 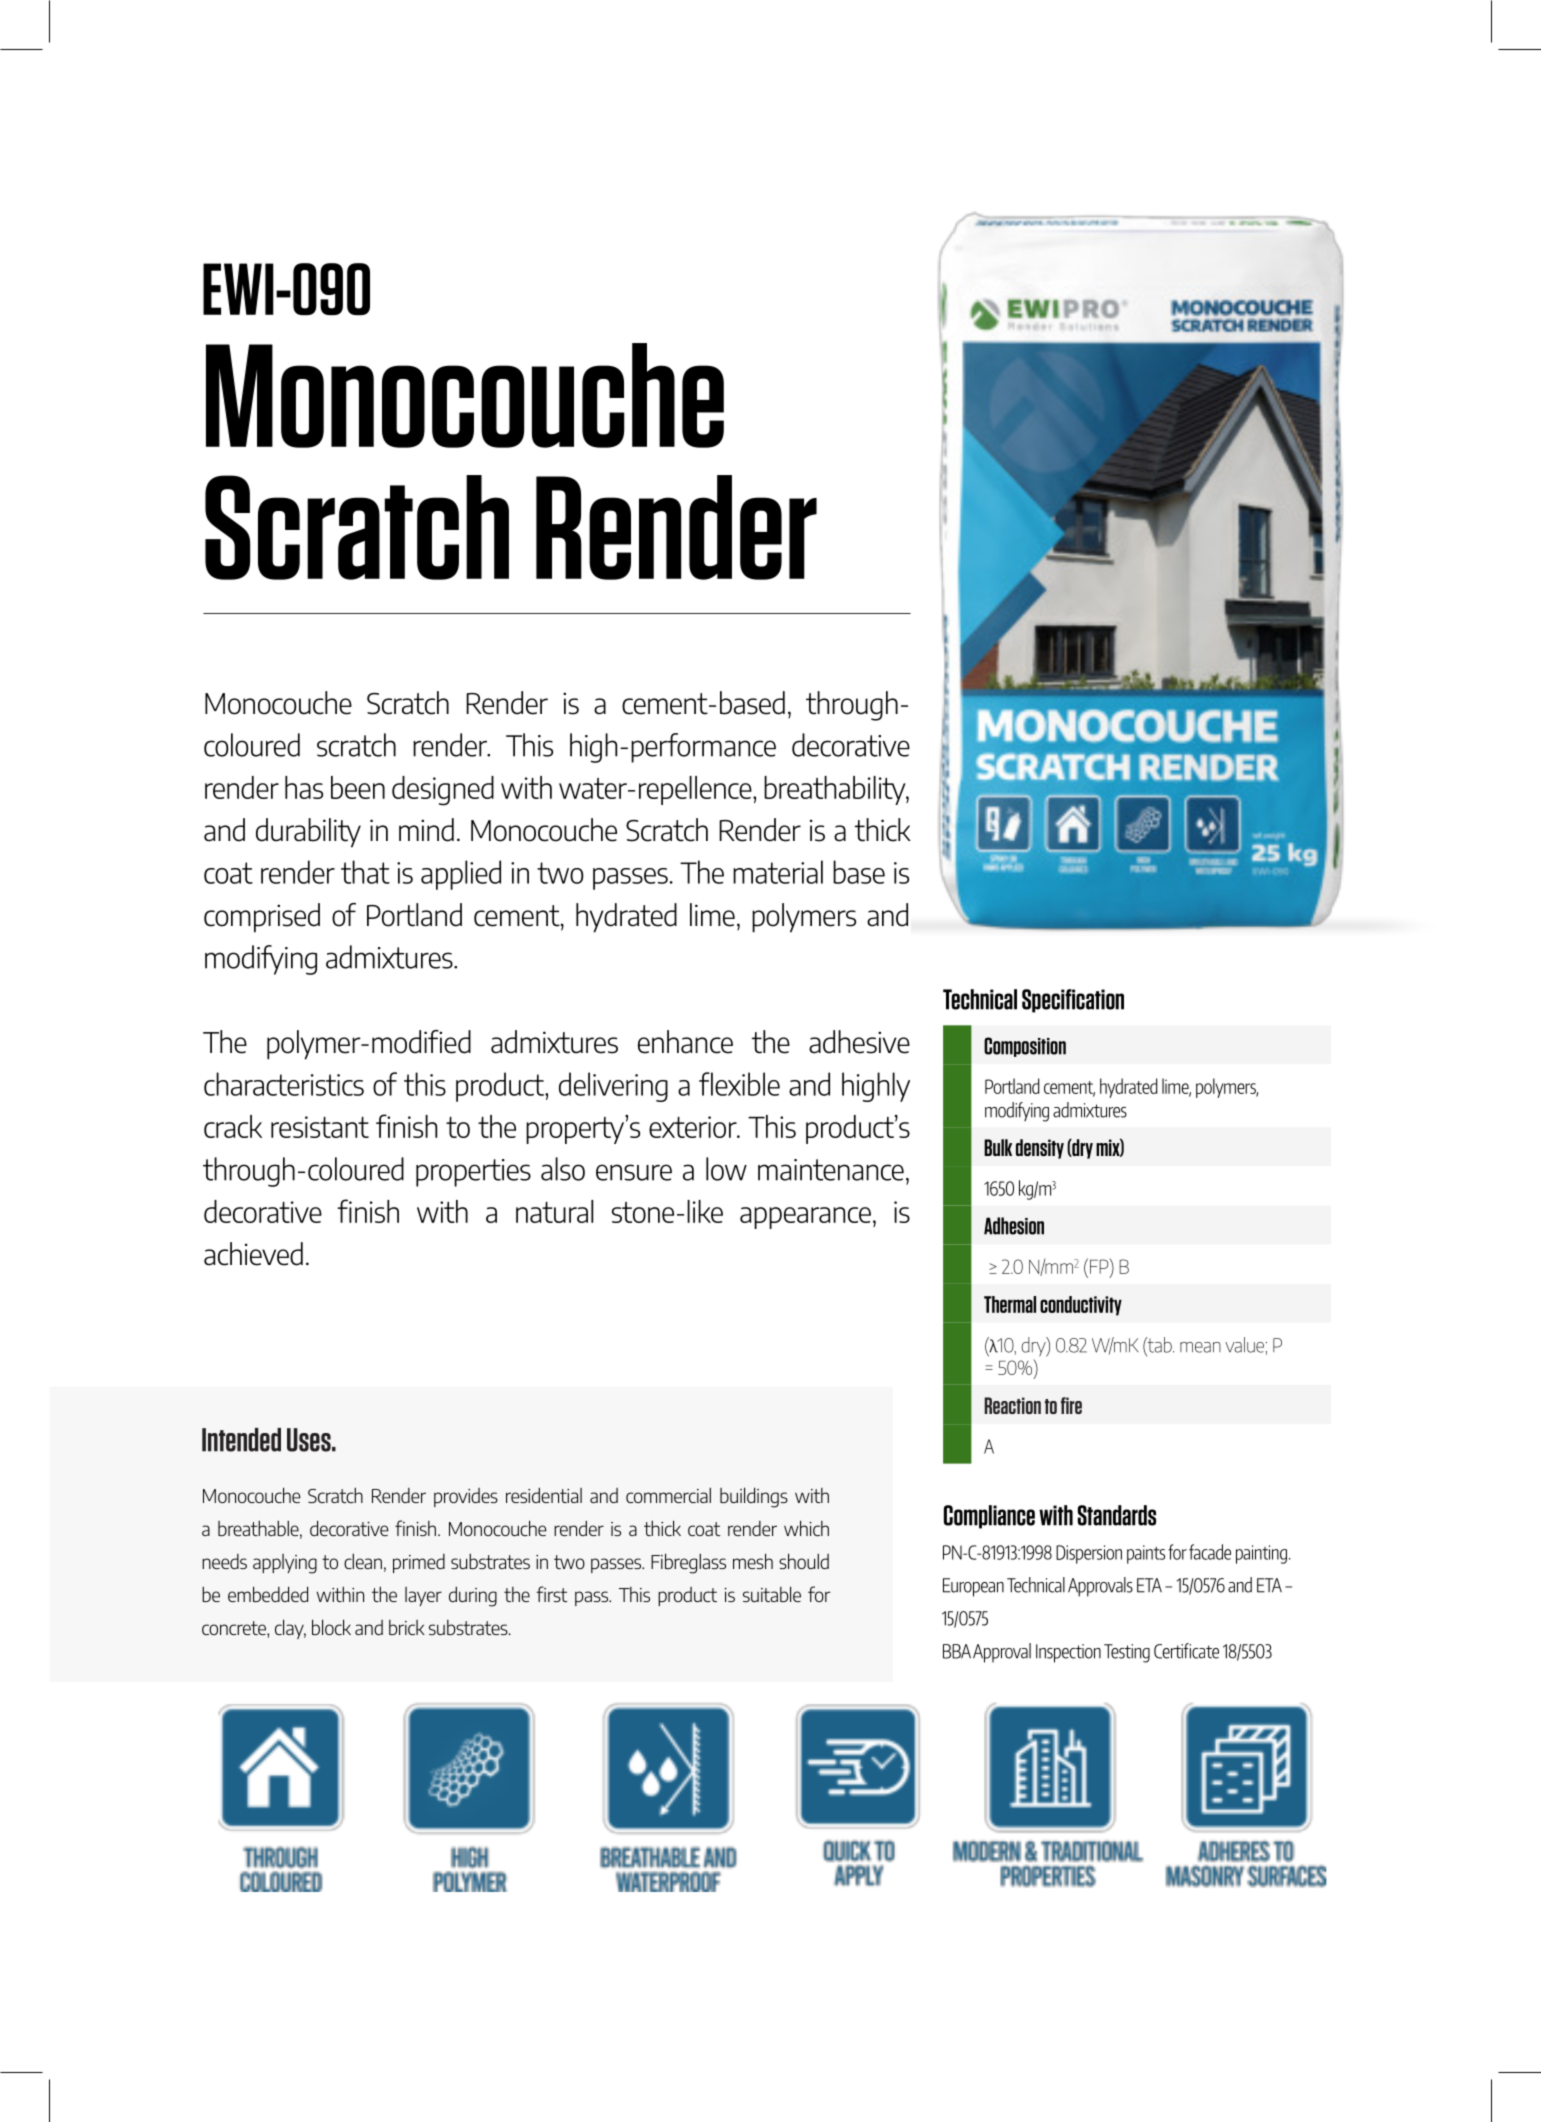 What do you see at coordinates (1073, 1001) in the screenshot?
I see `Specification` at bounding box center [1073, 1001].
